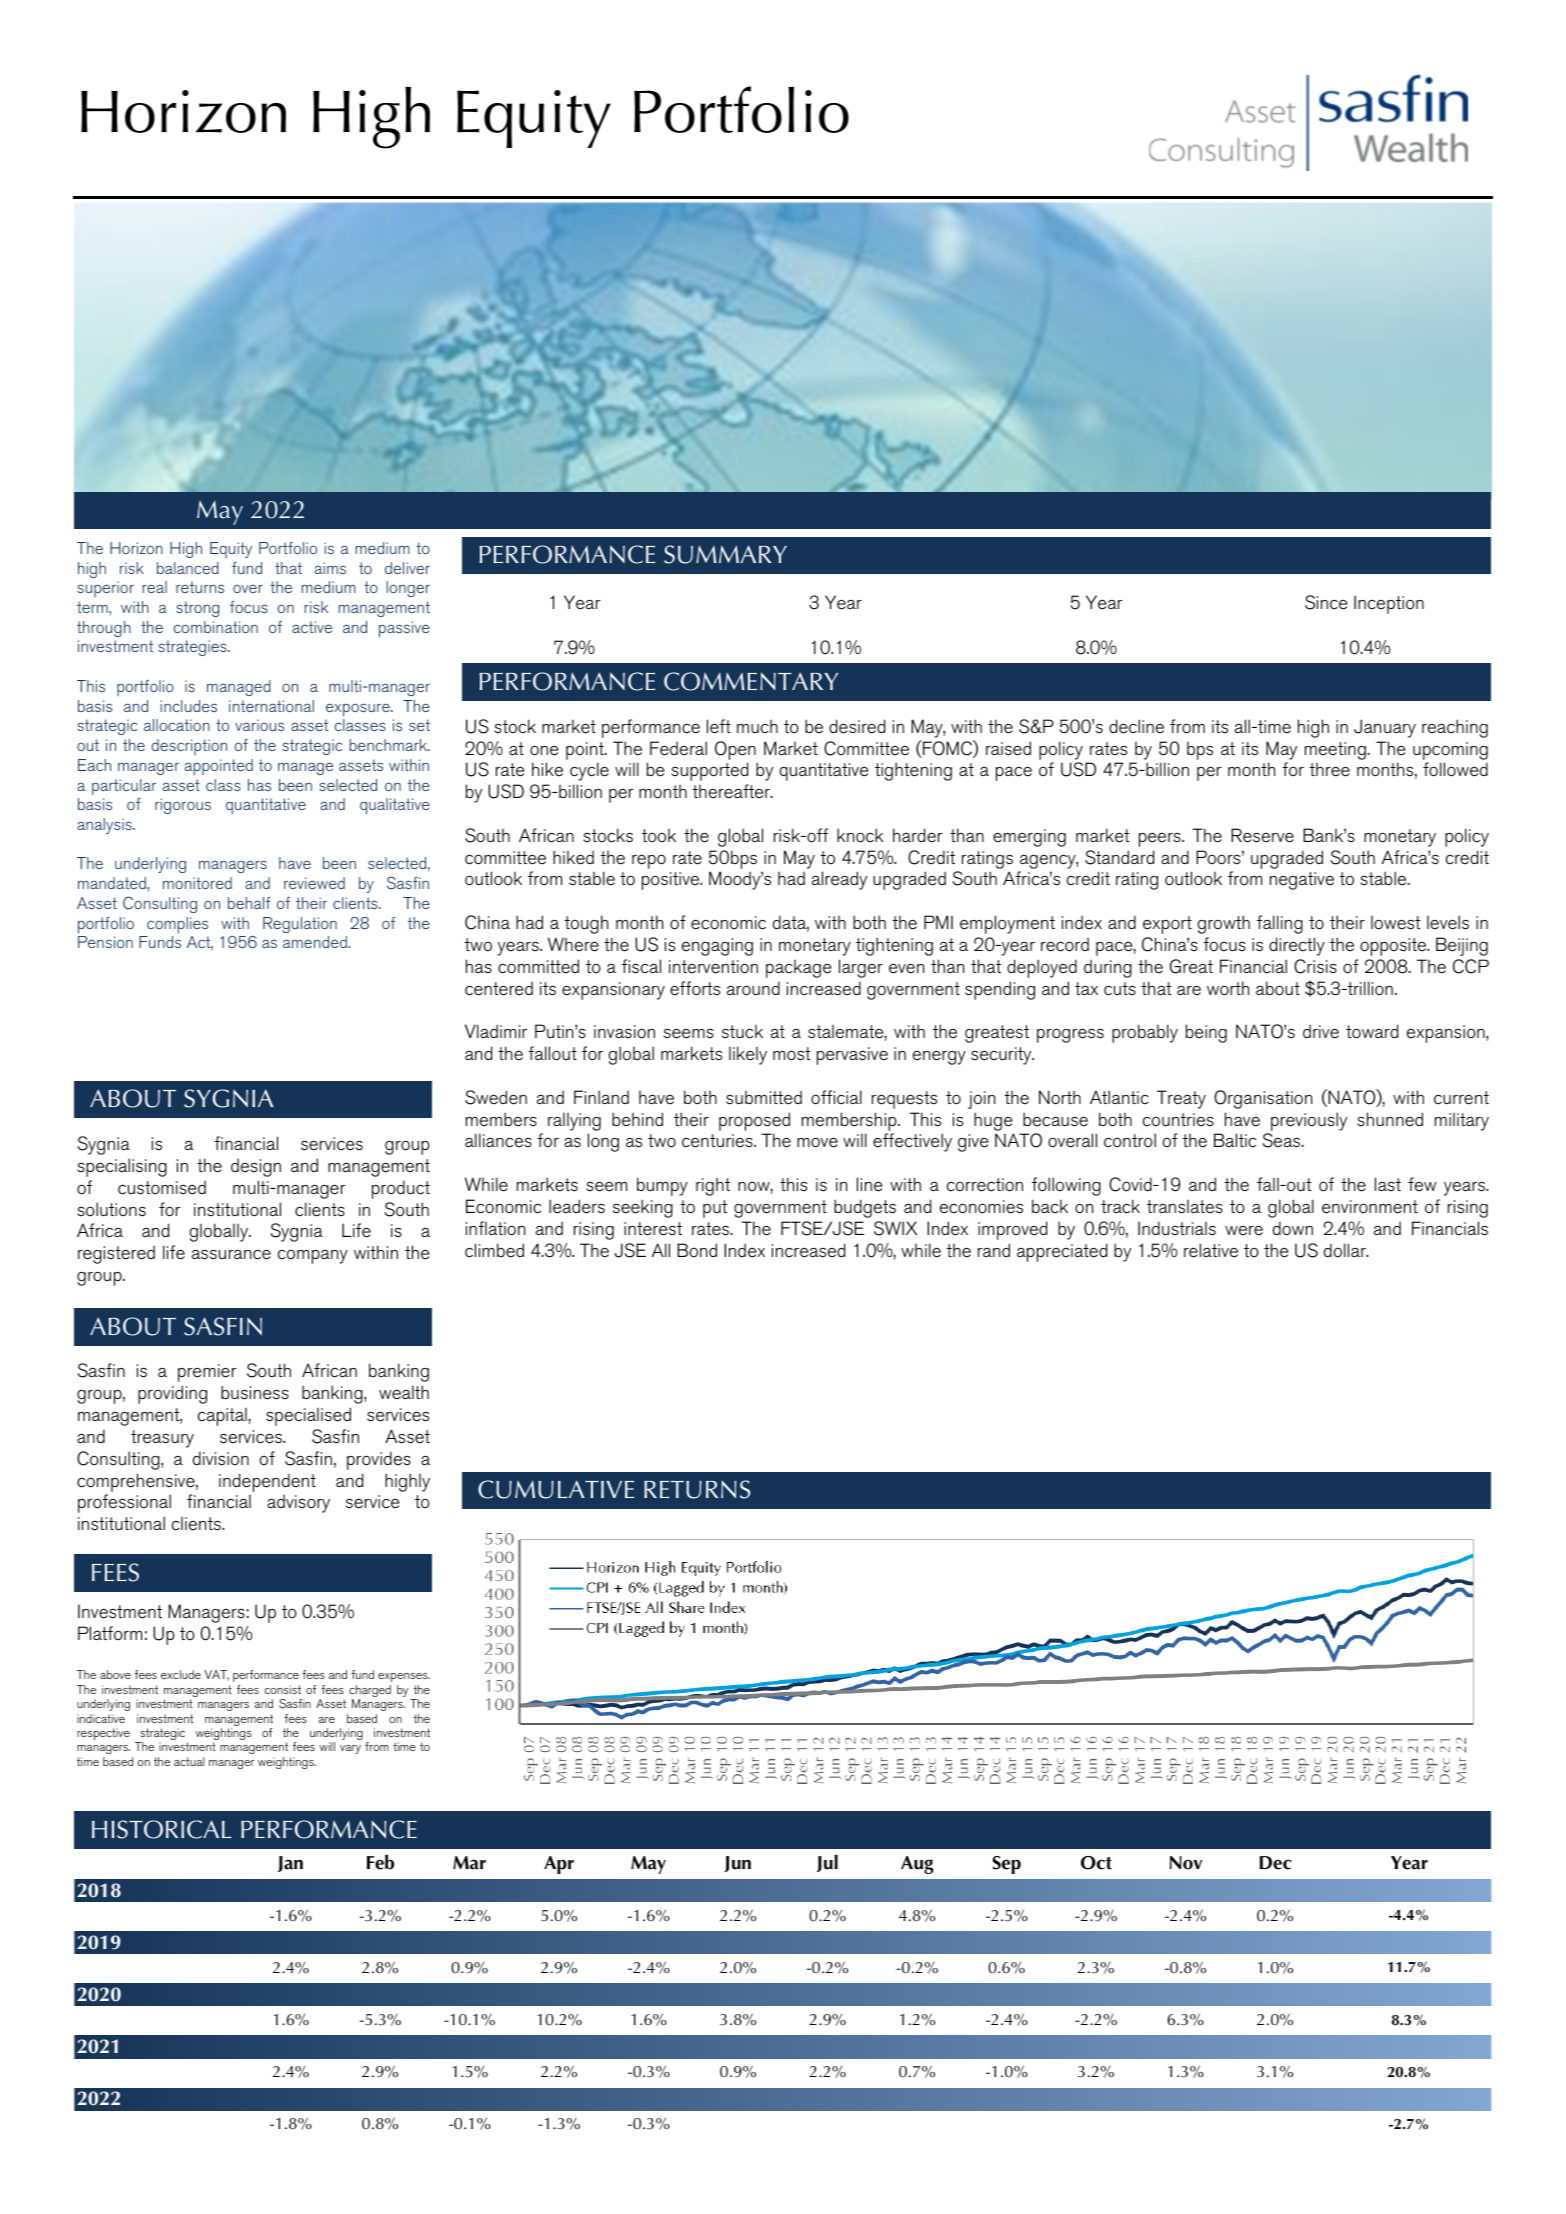  I want to click on design, so click(256, 1168).
